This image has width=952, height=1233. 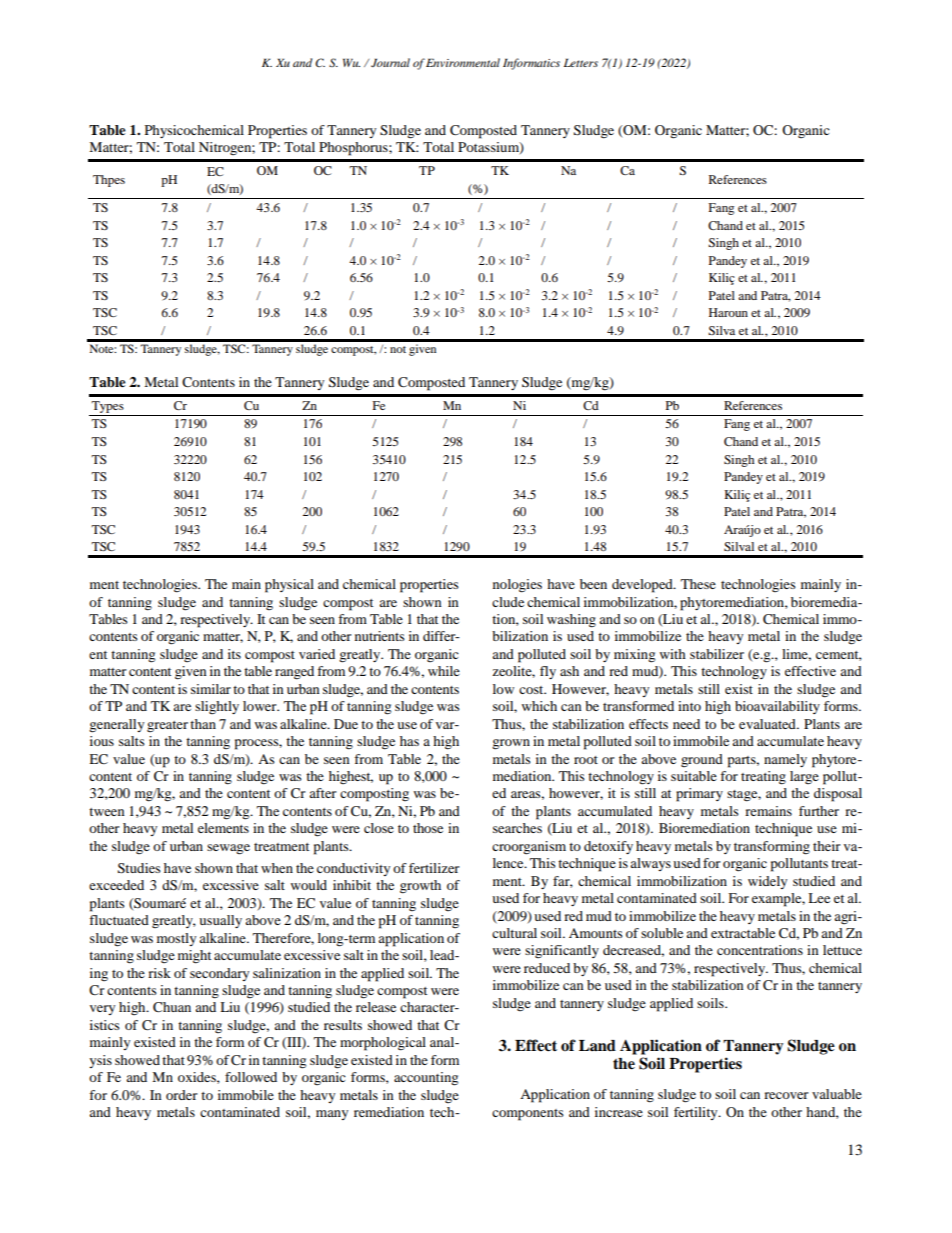 I want to click on order, so click(x=181, y=1095).
